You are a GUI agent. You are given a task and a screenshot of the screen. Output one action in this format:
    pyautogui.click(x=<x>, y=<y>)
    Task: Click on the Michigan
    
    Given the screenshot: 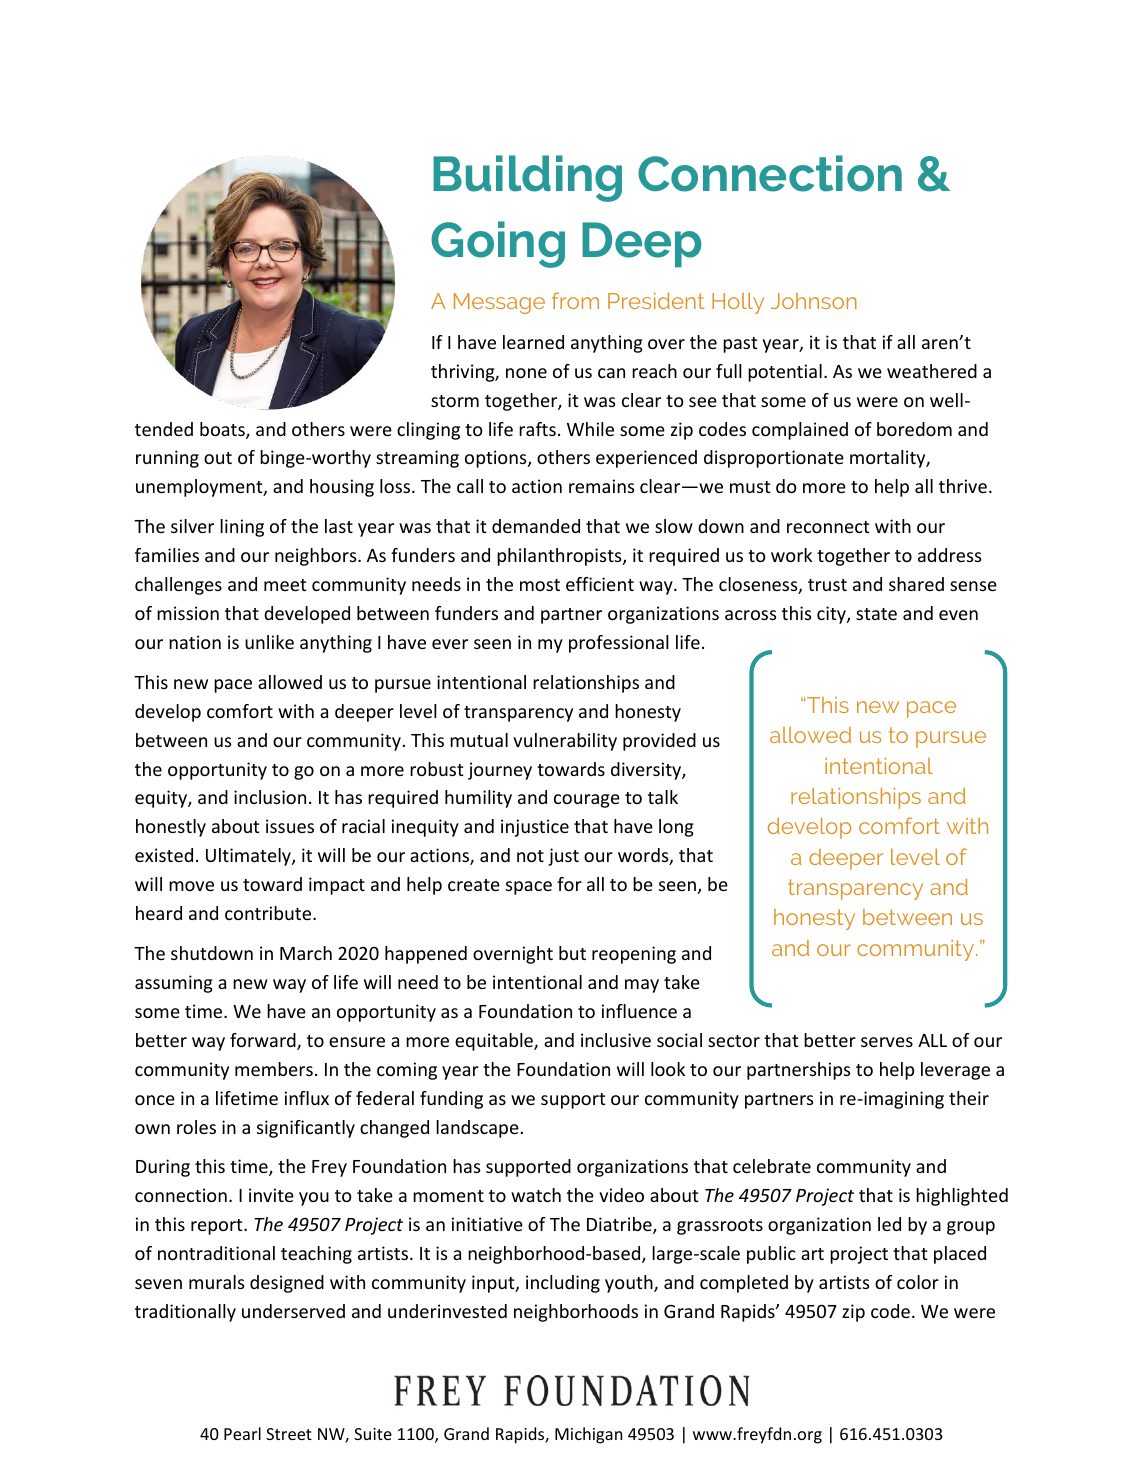 What is the action you would take?
    pyautogui.click(x=588, y=1435)
